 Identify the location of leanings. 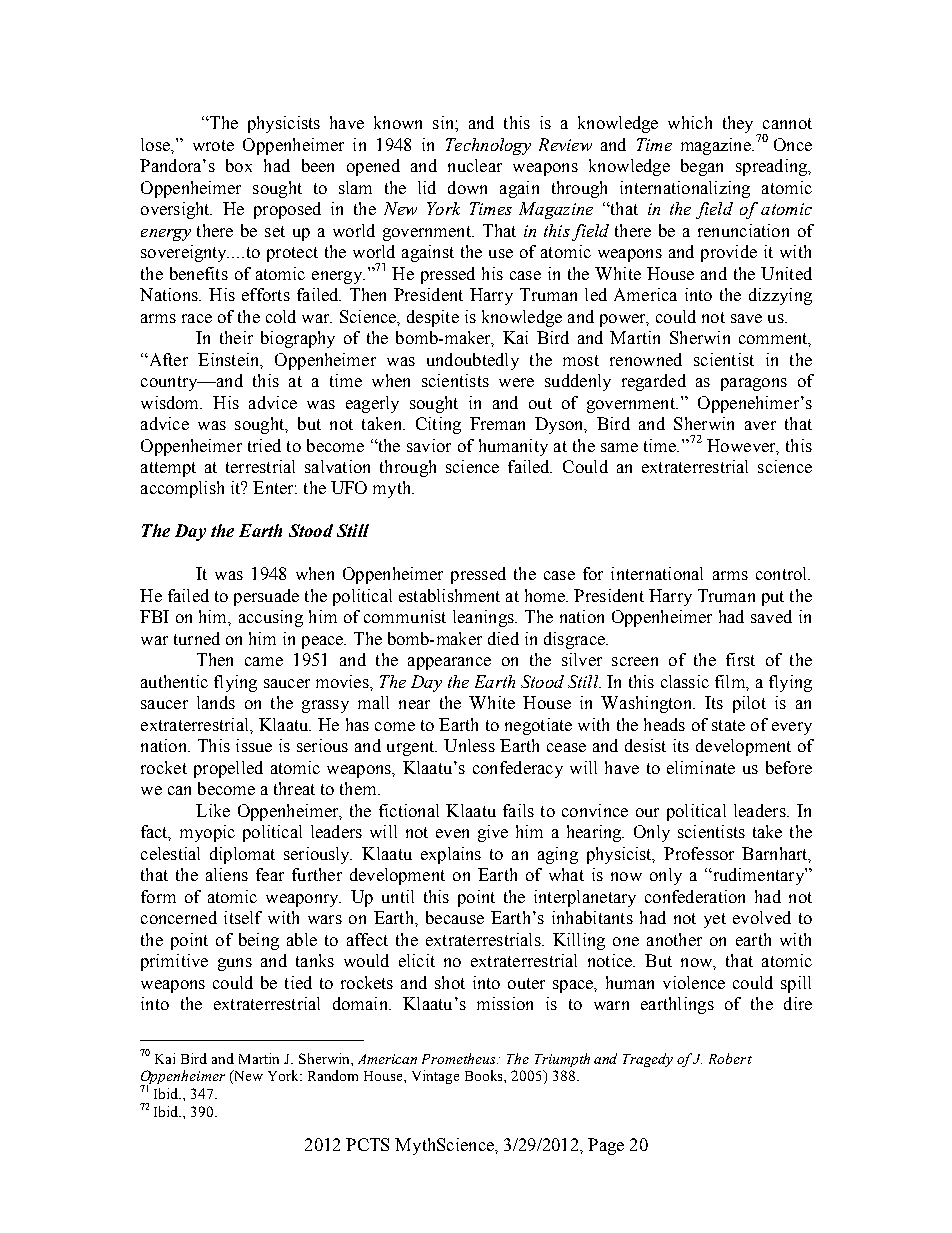
(484, 618).
